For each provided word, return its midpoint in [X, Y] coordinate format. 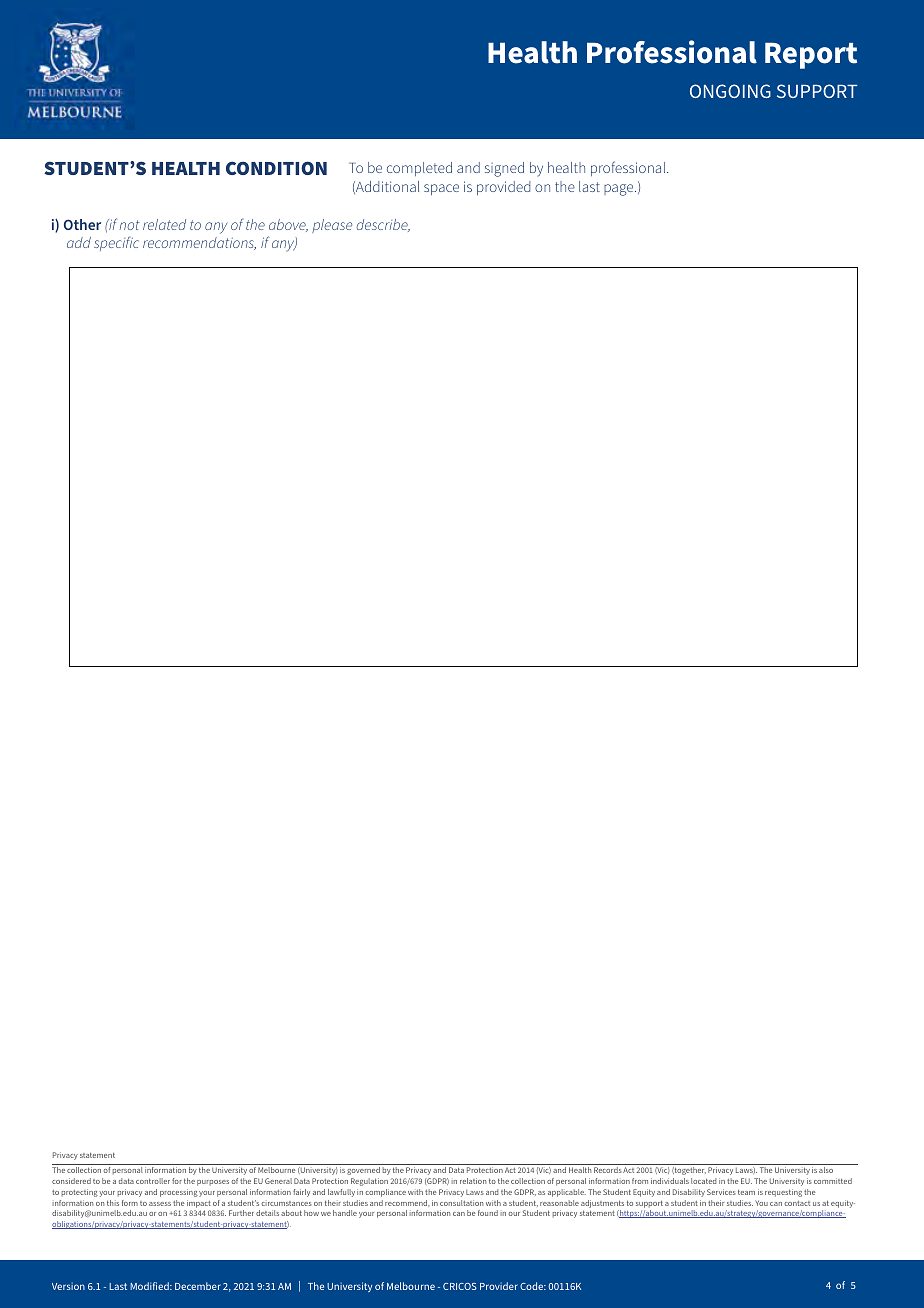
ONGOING [730, 91]
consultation [461, 1203]
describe [383, 225]
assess [160, 1204]
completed [419, 169]
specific [116, 243]
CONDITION [276, 168]
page [620, 190]
